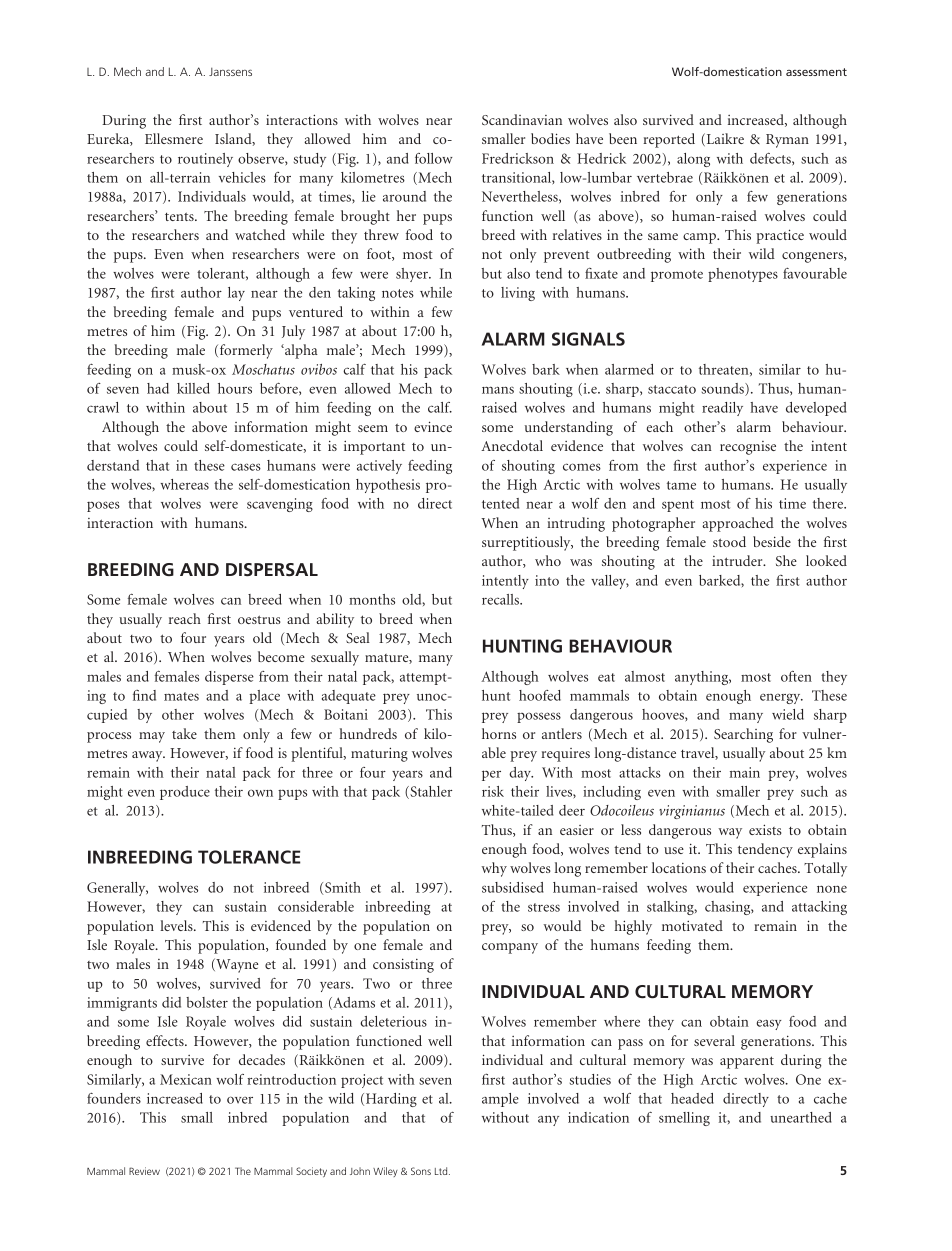 Image resolution: width=952 pixels, height=1251 pixels. I want to click on Scandinavian, so click(522, 119).
